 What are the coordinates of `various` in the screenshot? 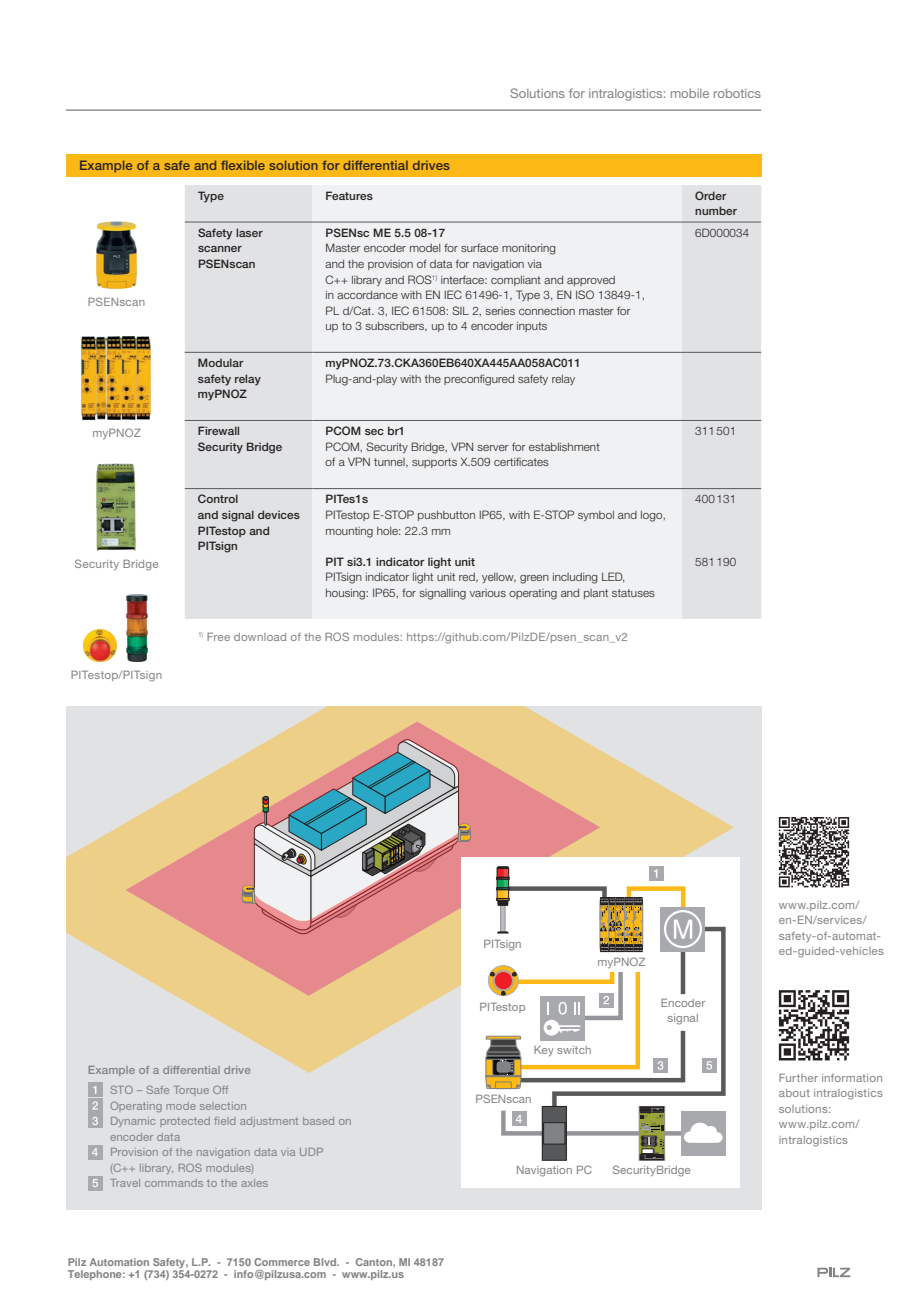 It's located at (487, 593).
